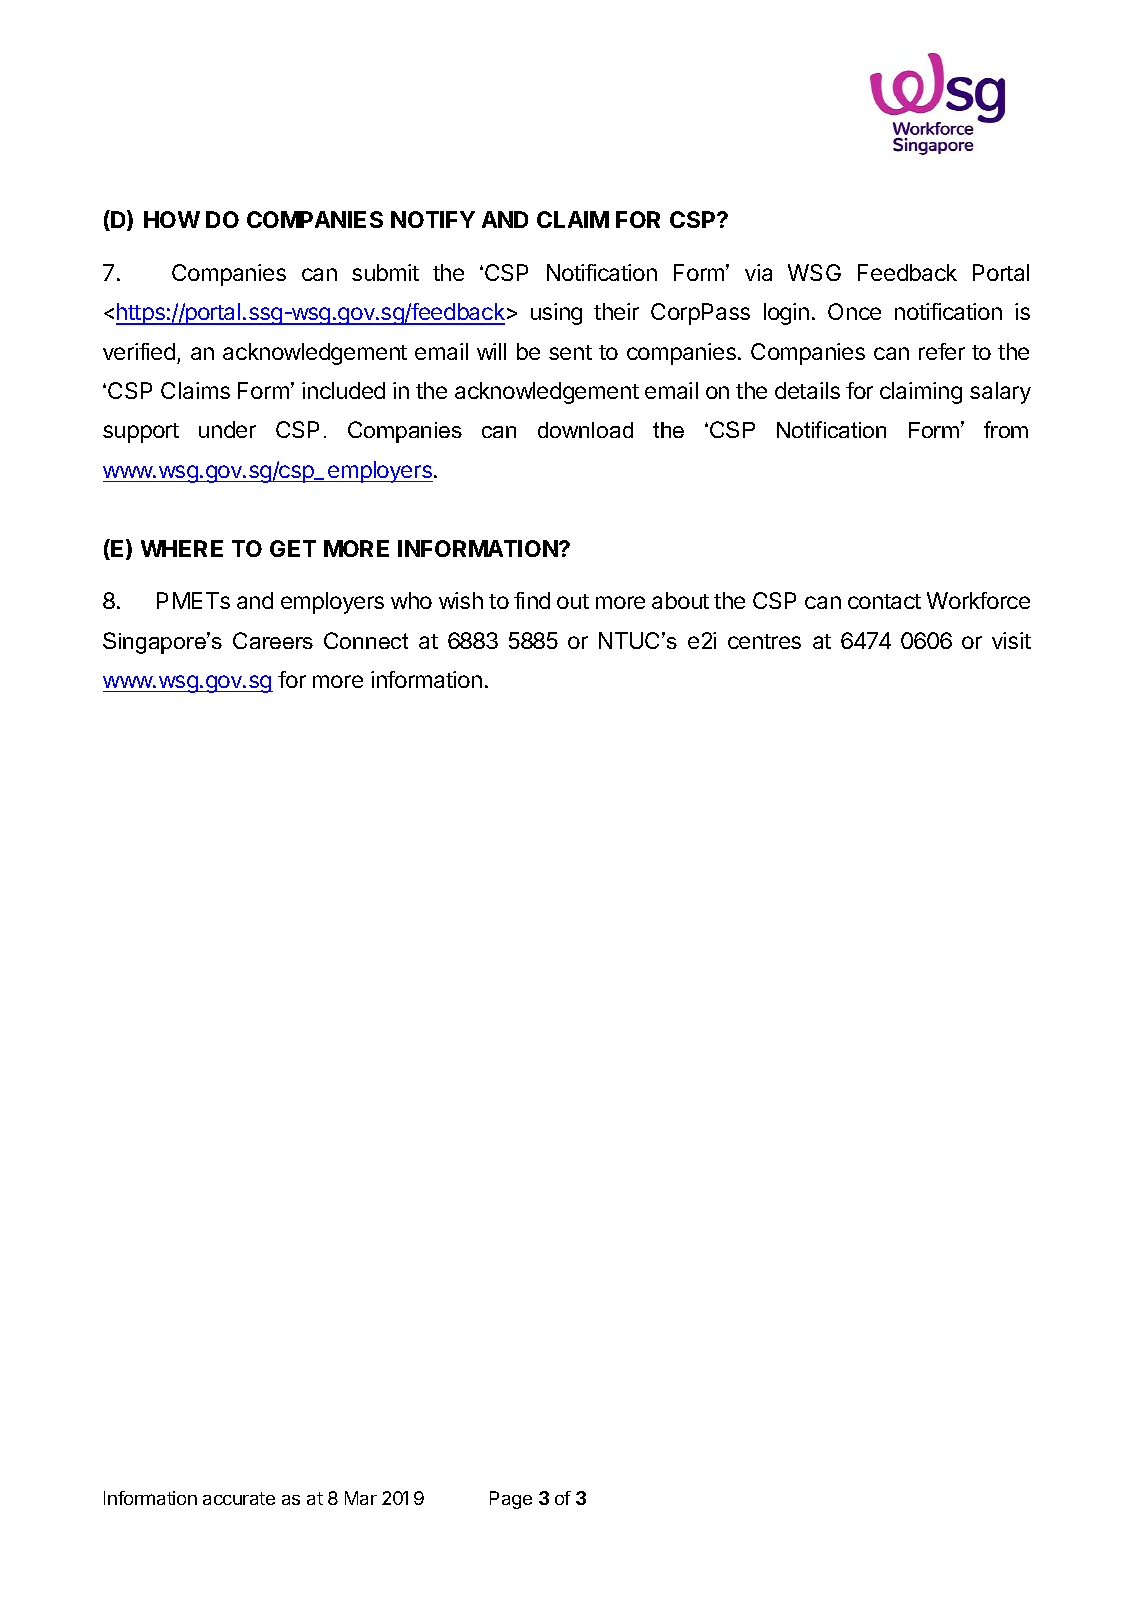  What do you see at coordinates (172, 219) in the page?
I see `HOW` at bounding box center [172, 219].
